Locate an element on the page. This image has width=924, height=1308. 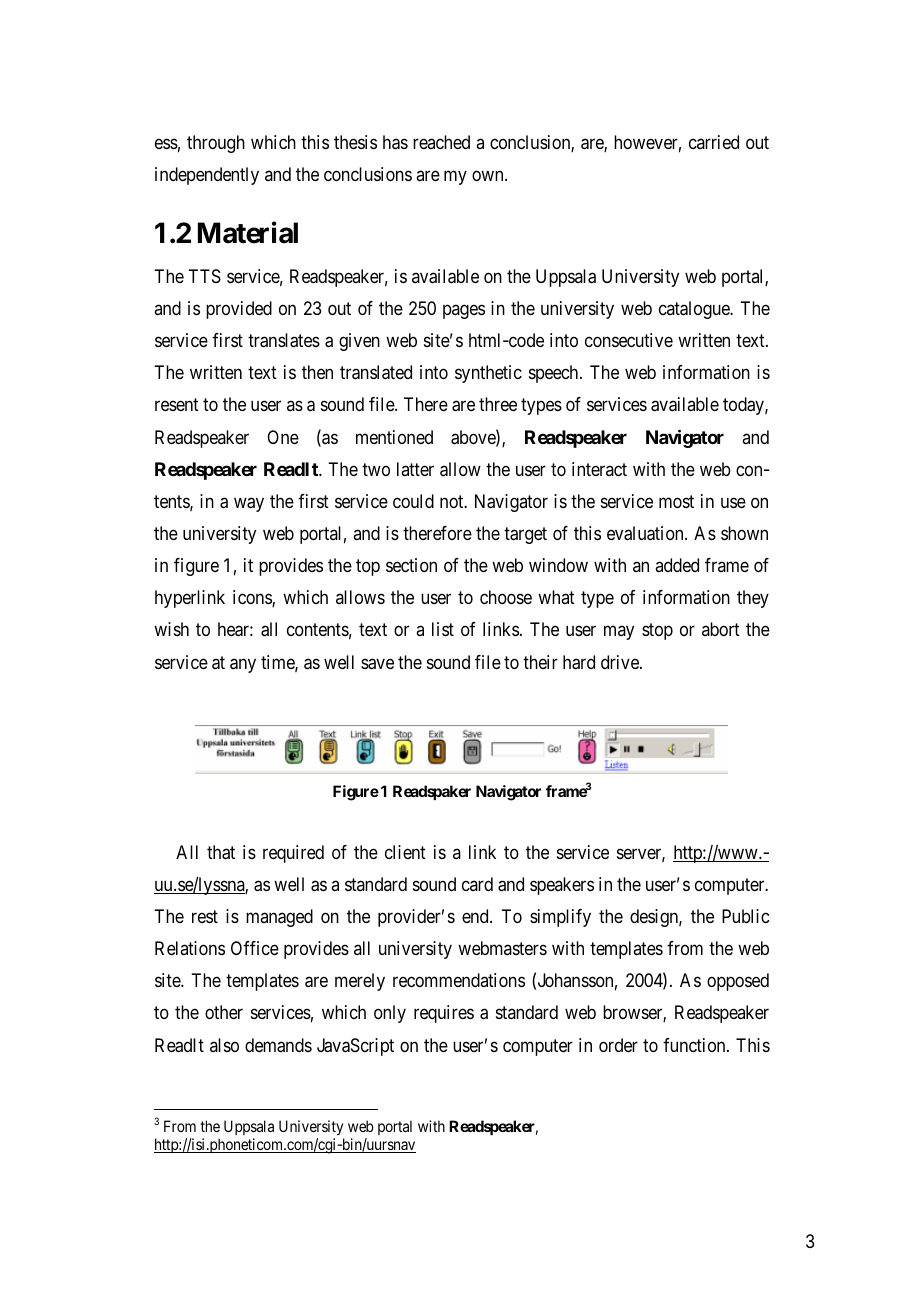
that is located at coordinates (221, 852).
